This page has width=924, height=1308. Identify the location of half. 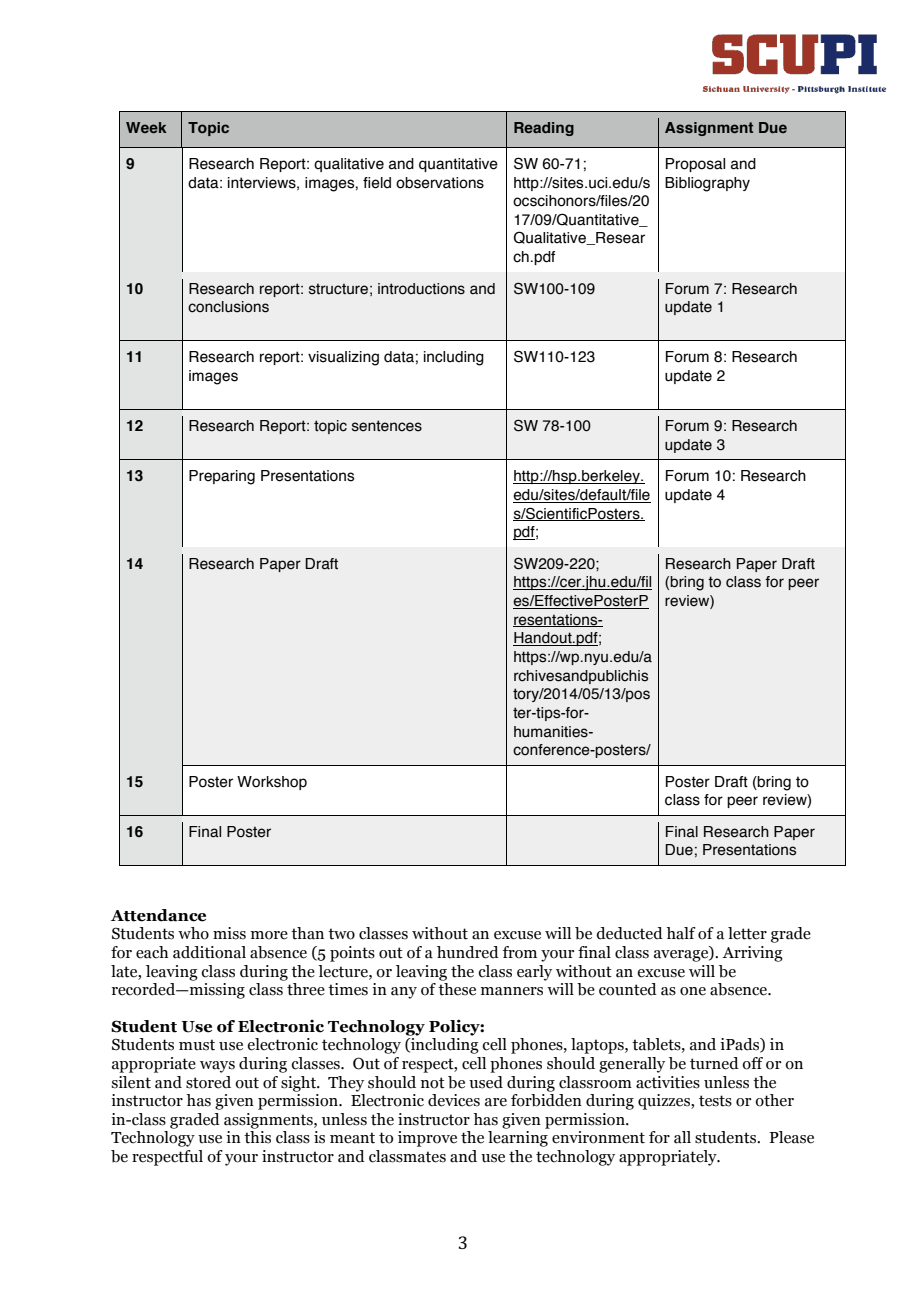
(681, 933).
